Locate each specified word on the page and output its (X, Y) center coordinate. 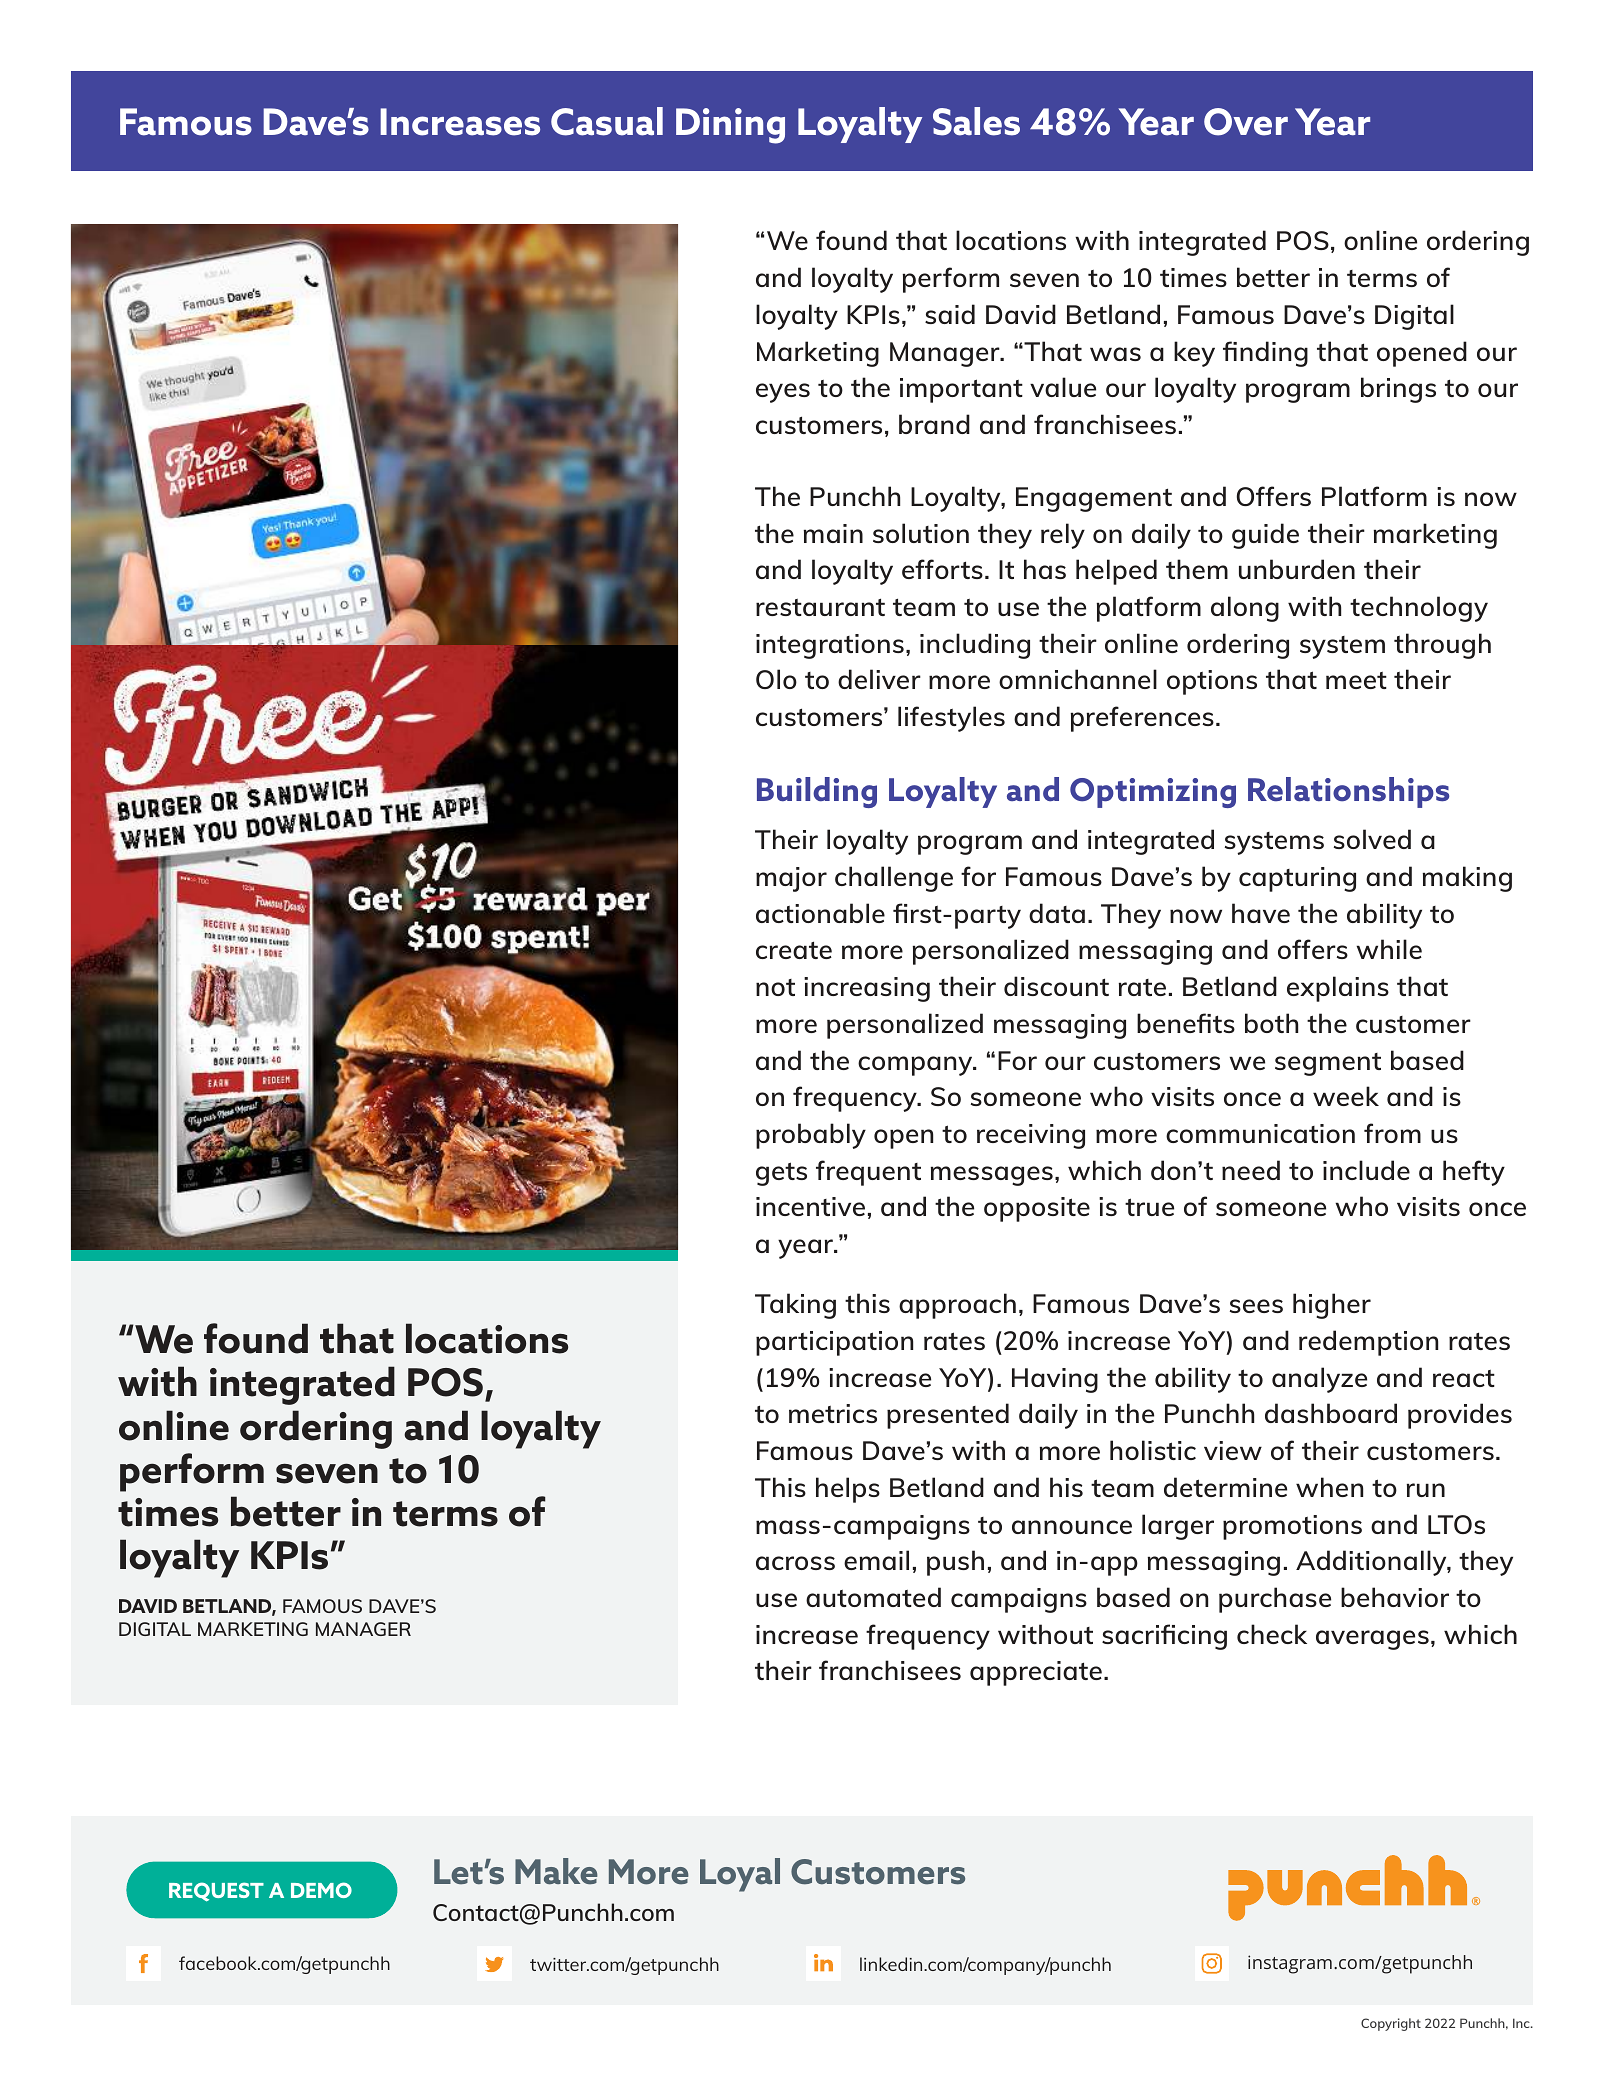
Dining (730, 126)
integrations (830, 646)
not (775, 987)
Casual (607, 121)
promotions (1292, 1527)
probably (811, 1136)
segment (1328, 1064)
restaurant (820, 607)
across (795, 1563)
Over (1246, 122)
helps (848, 1490)
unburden (1297, 569)
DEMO (321, 1890)
